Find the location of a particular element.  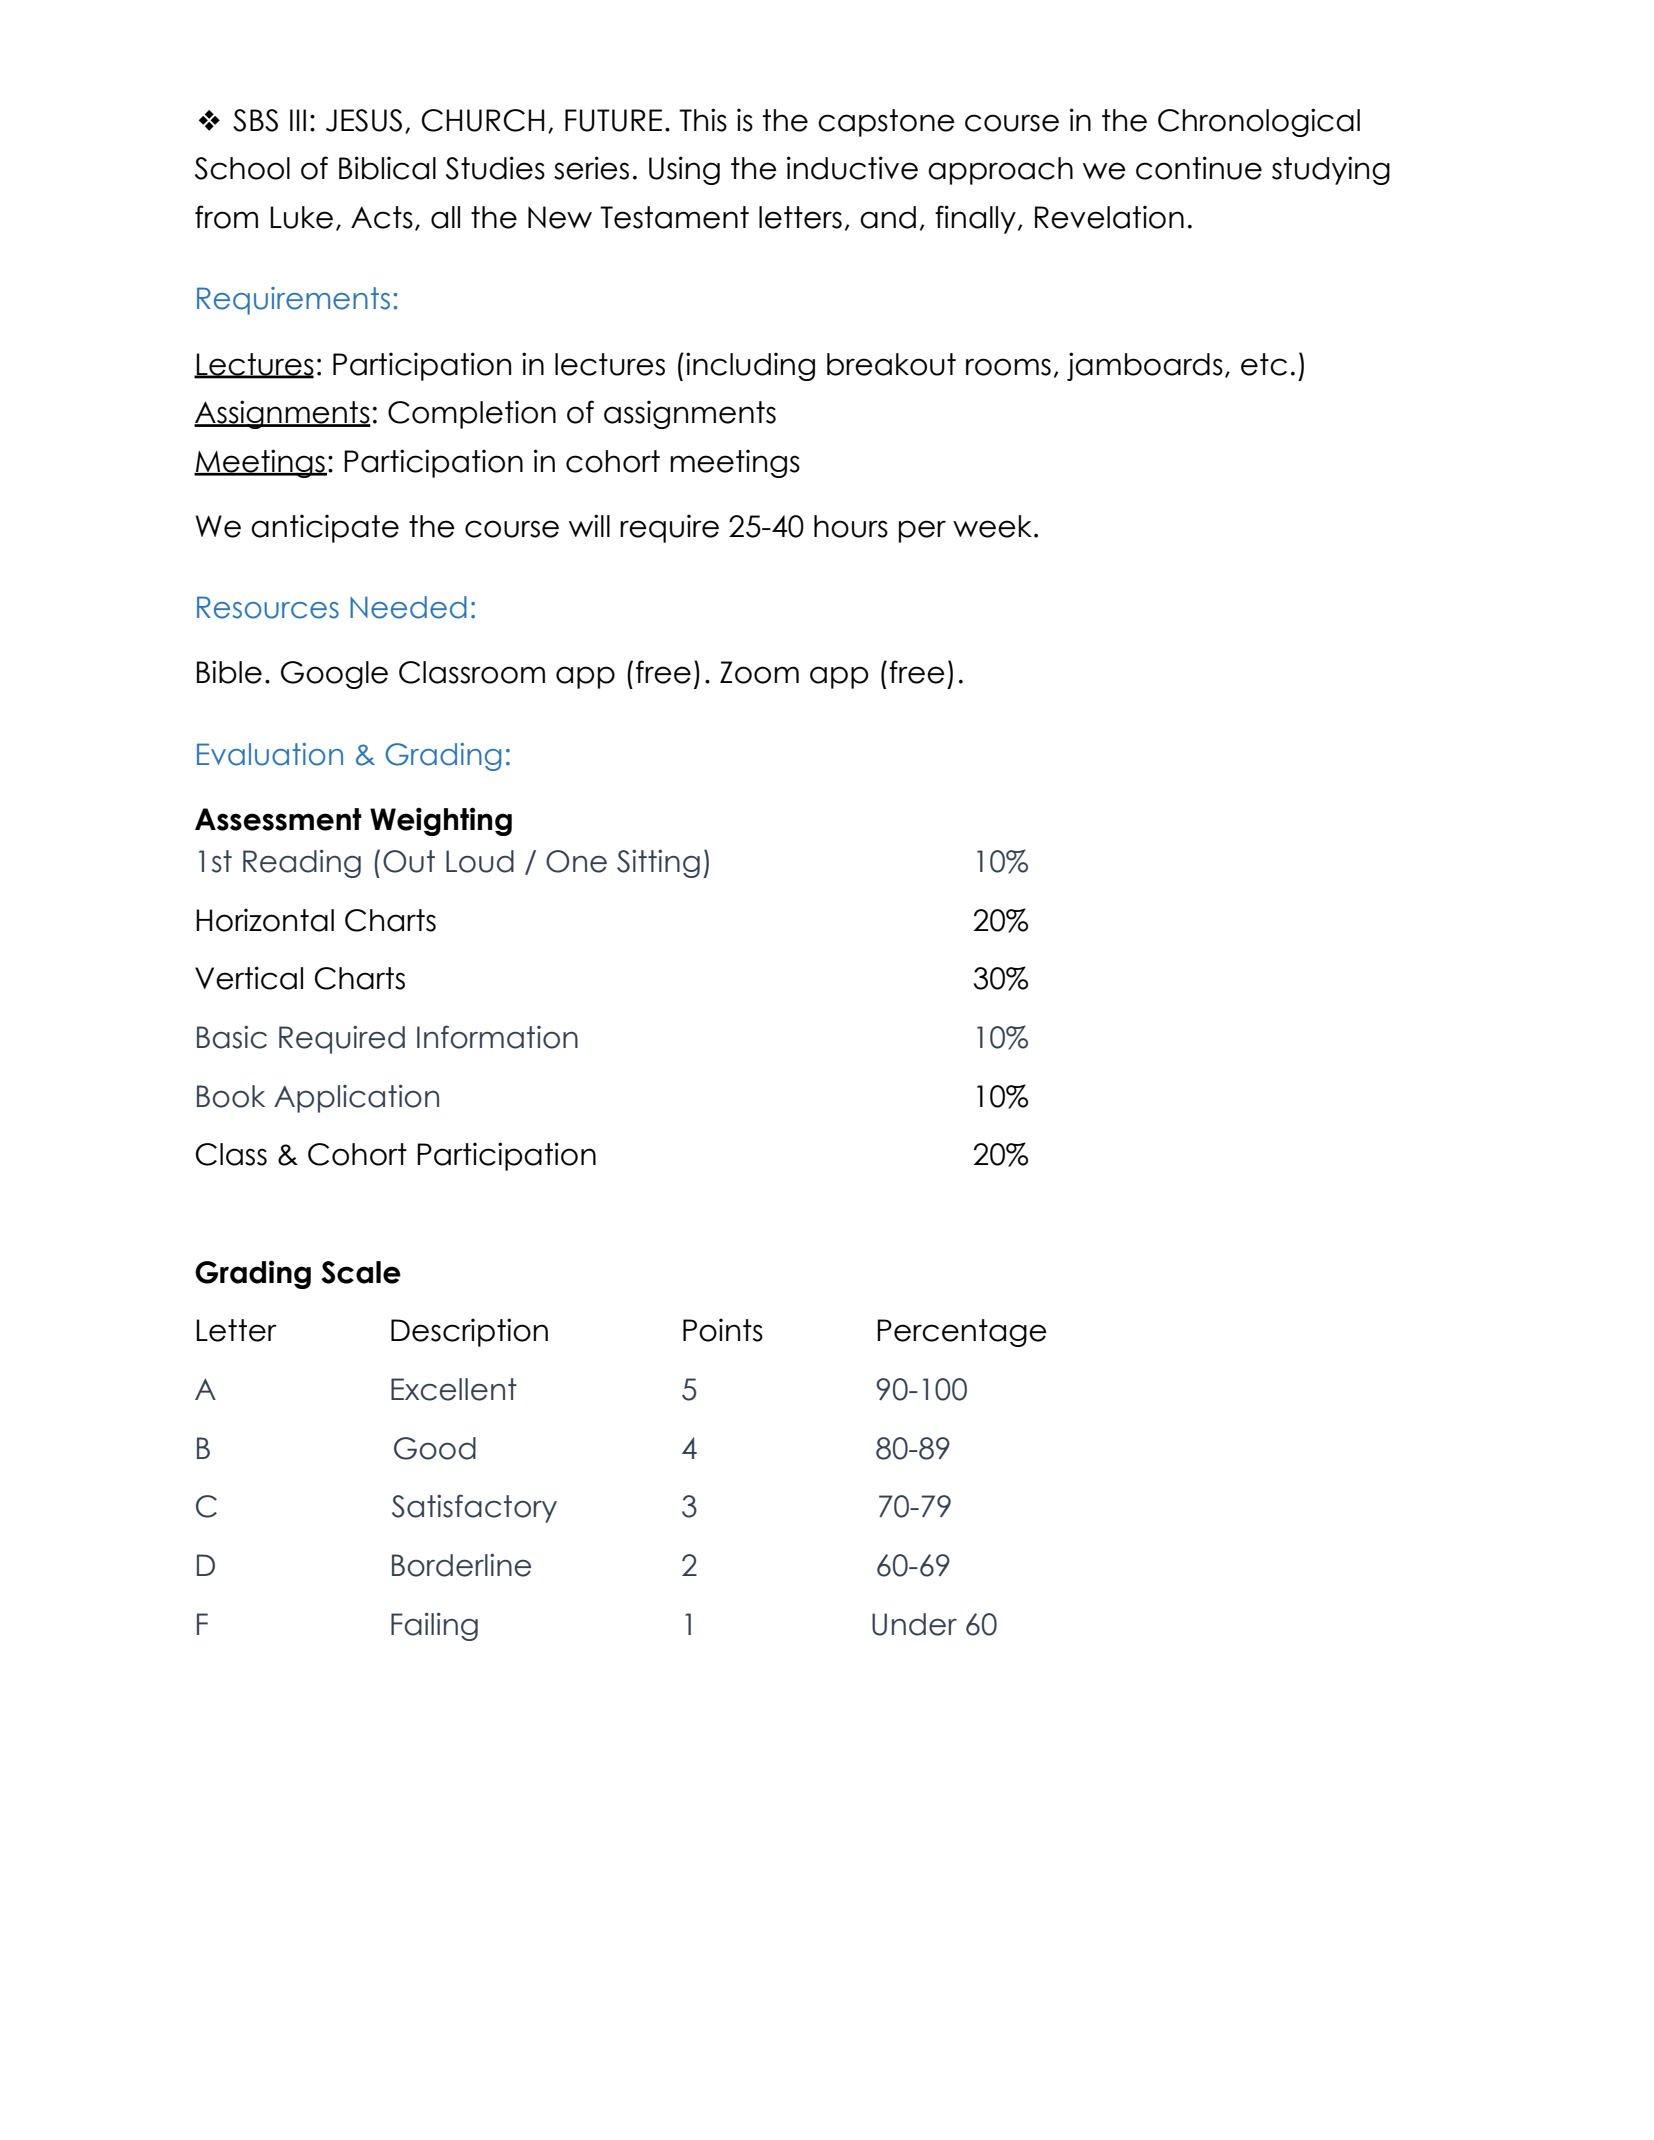

Biblical is located at coordinates (387, 168).
